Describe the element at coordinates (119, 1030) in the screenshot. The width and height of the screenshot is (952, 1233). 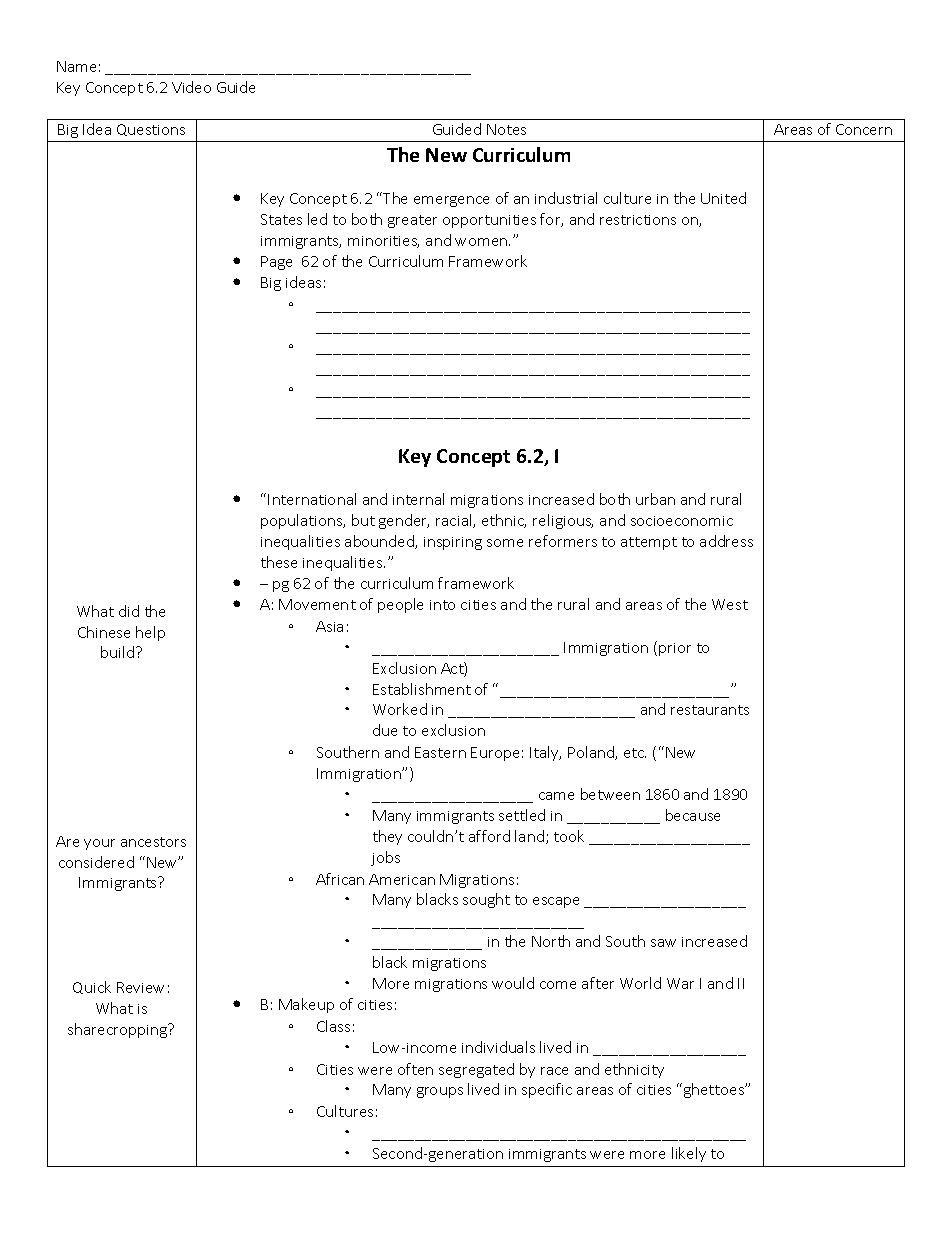
I see `sharecropping` at that location.
